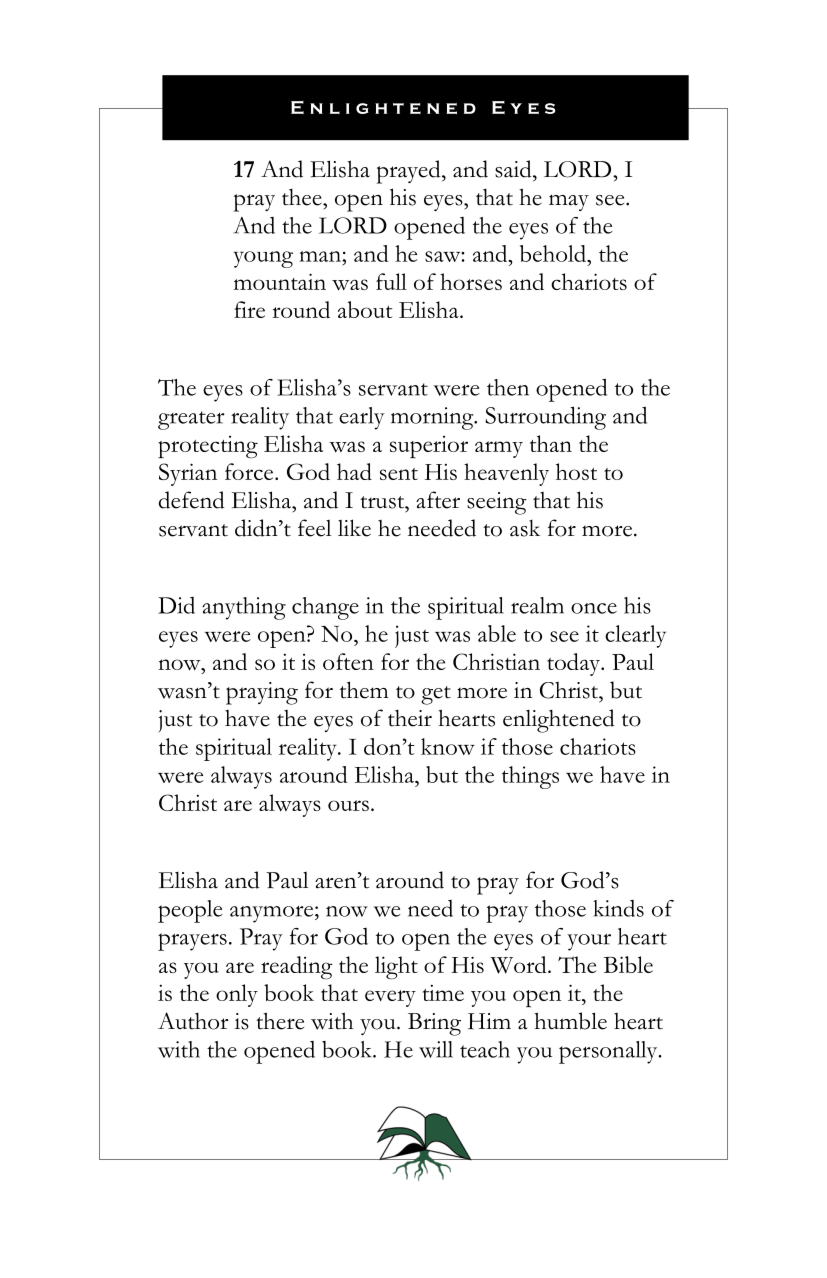 This page has height=1278, width=827. I want to click on often, so click(348, 661).
